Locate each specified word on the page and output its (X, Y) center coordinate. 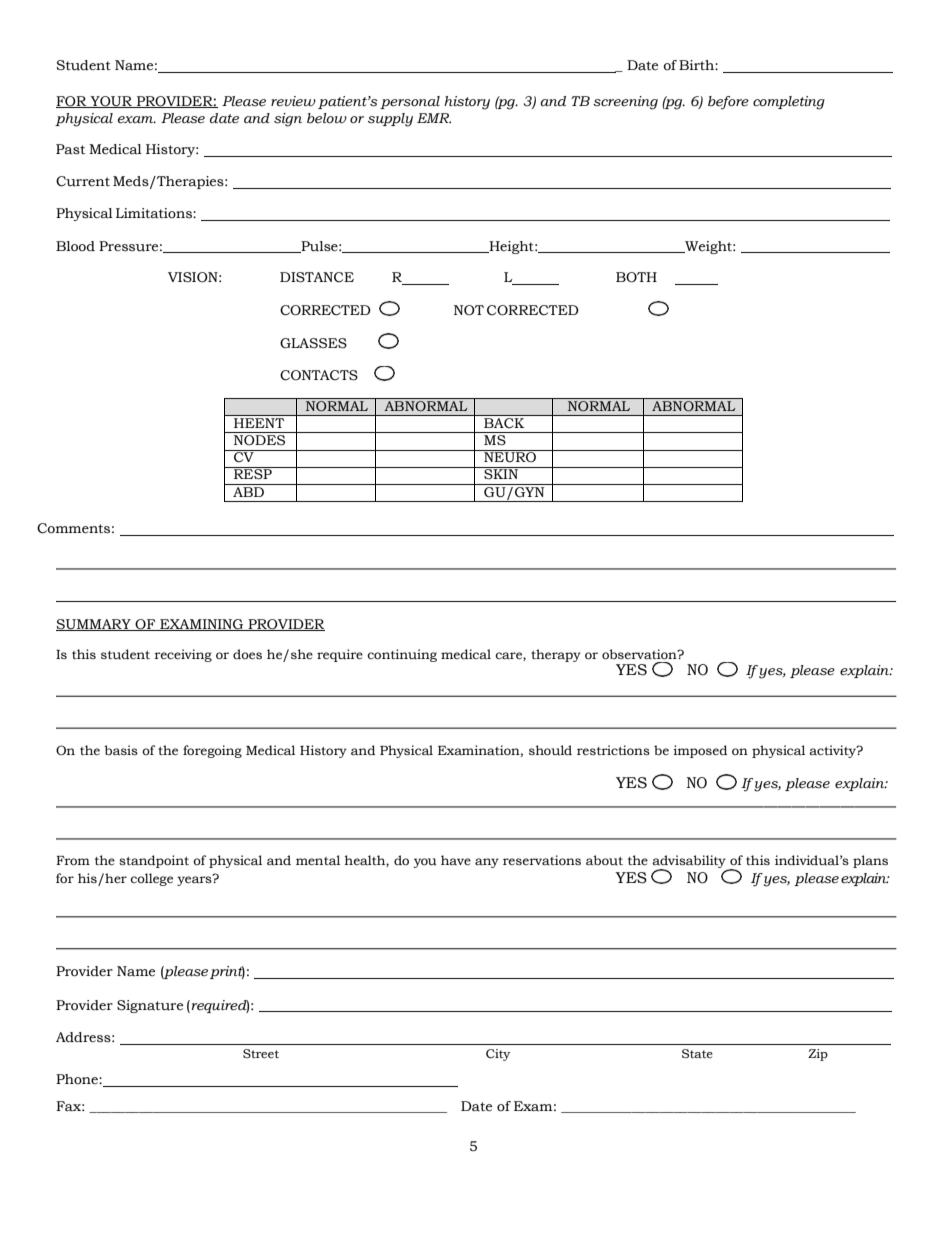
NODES (259, 440)
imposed (700, 751)
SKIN (501, 473)
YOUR (111, 102)
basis (121, 750)
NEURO (510, 456)
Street (261, 1054)
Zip (818, 1055)
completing (789, 103)
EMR (434, 118)
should (550, 750)
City (498, 1055)
